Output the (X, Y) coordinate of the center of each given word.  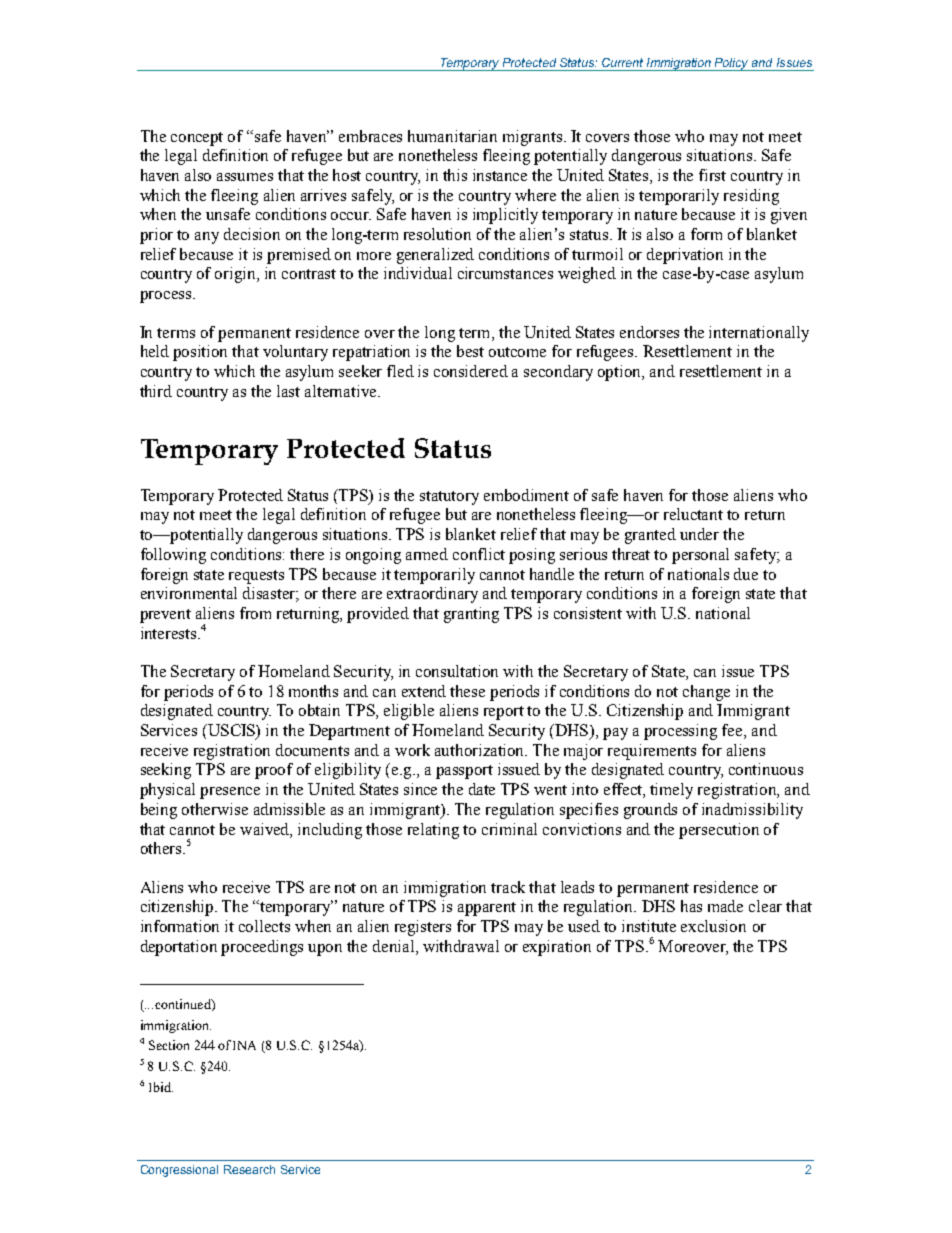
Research (249, 1169)
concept (197, 139)
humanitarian (452, 136)
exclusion (713, 926)
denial (395, 946)
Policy (732, 64)
